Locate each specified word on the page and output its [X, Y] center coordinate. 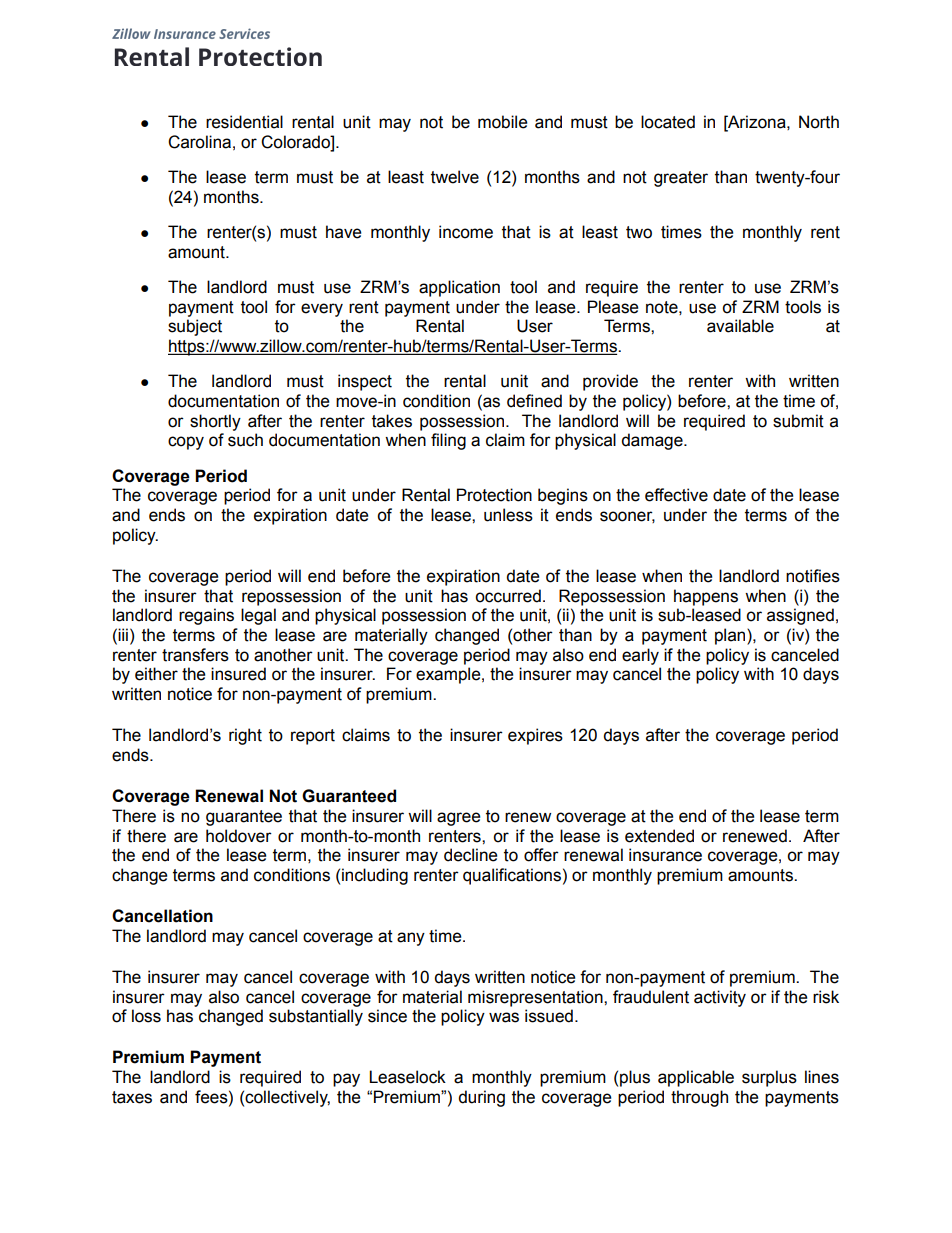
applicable [696, 1078]
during [481, 1098]
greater [681, 179]
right [245, 736]
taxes [132, 1097]
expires [535, 736]
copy [186, 443]
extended [659, 836]
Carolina [199, 142]
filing [448, 441]
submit [798, 421]
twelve [455, 177]
